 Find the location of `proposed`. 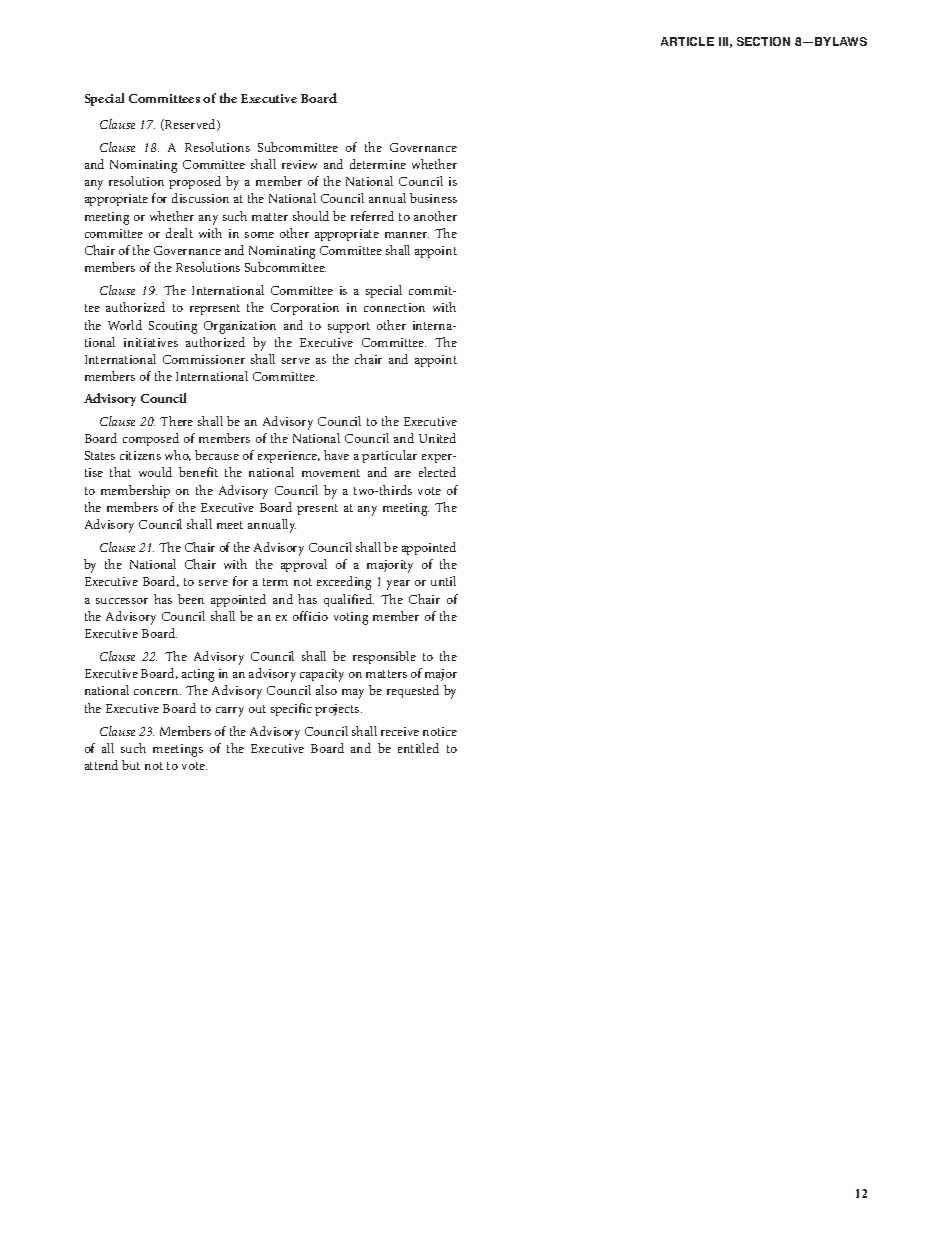

proposed is located at coordinates (195, 182).
